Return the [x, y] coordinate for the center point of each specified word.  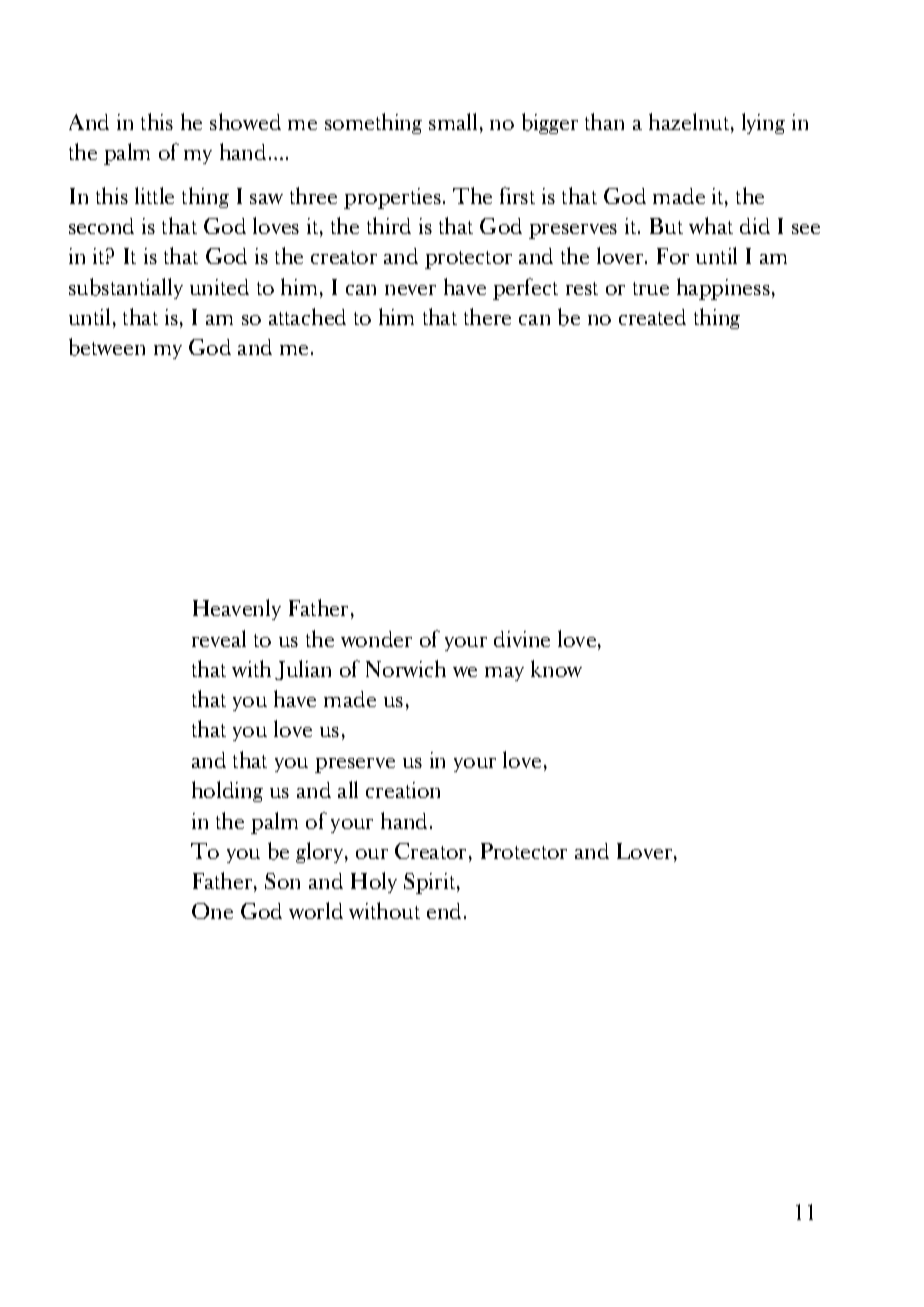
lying [763, 123]
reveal [219, 638]
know [556, 668]
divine [522, 639]
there [487, 316]
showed [245, 121]
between [107, 347]
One [212, 911]
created [652, 317]
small [453, 121]
